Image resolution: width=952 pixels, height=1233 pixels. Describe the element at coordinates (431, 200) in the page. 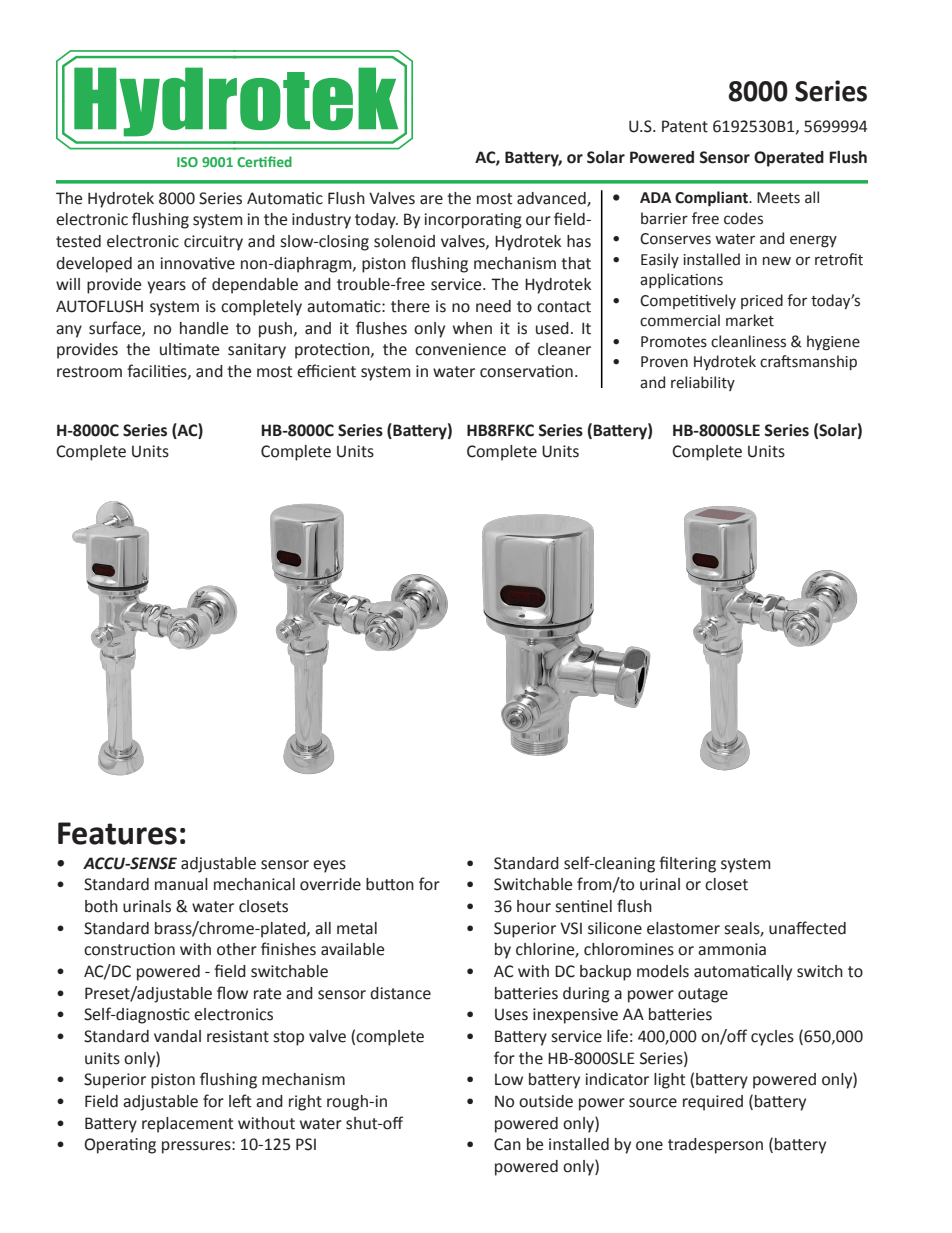

I see `are` at that location.
